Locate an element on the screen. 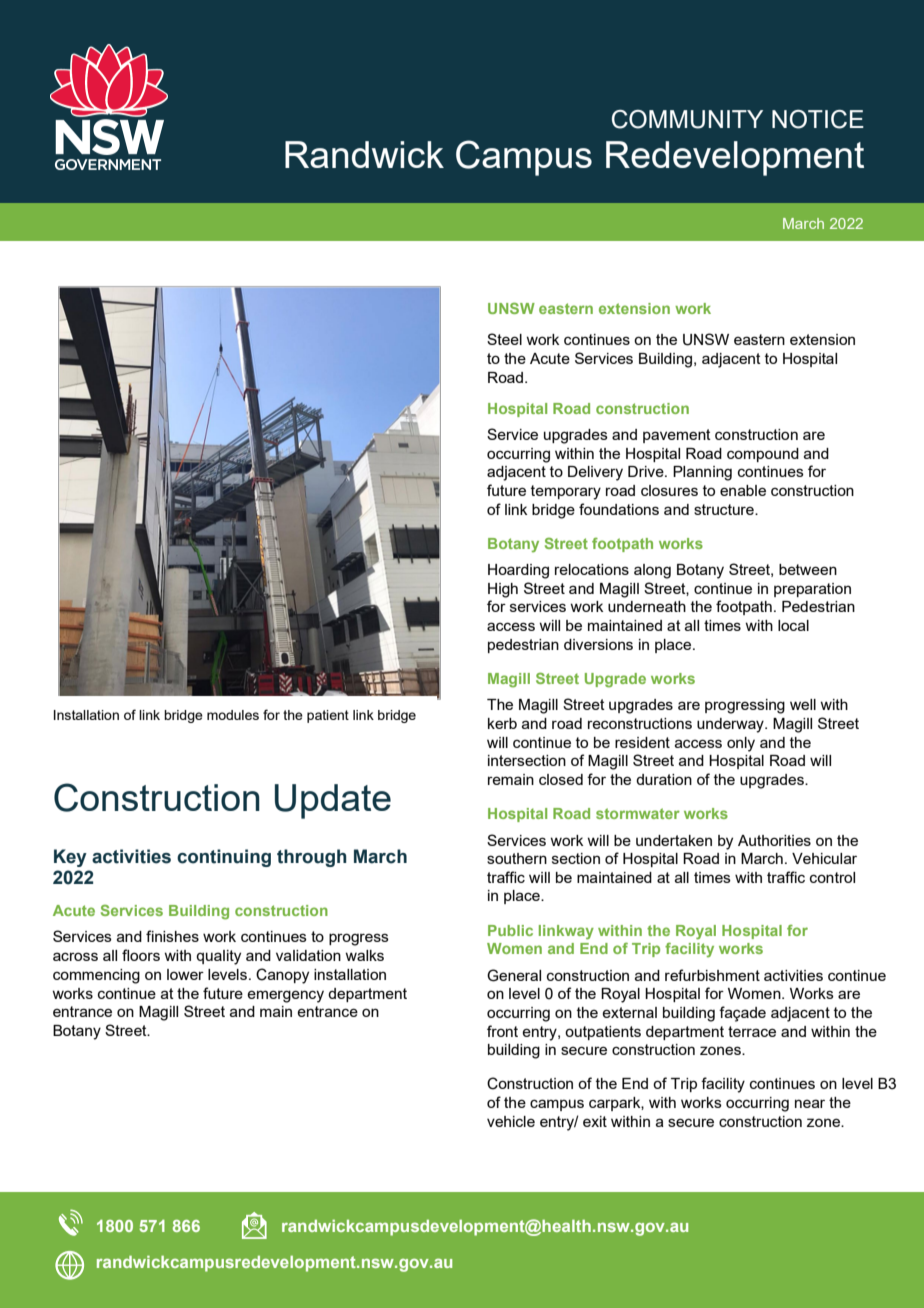 This screenshot has width=924, height=1308. only is located at coordinates (741, 744).
